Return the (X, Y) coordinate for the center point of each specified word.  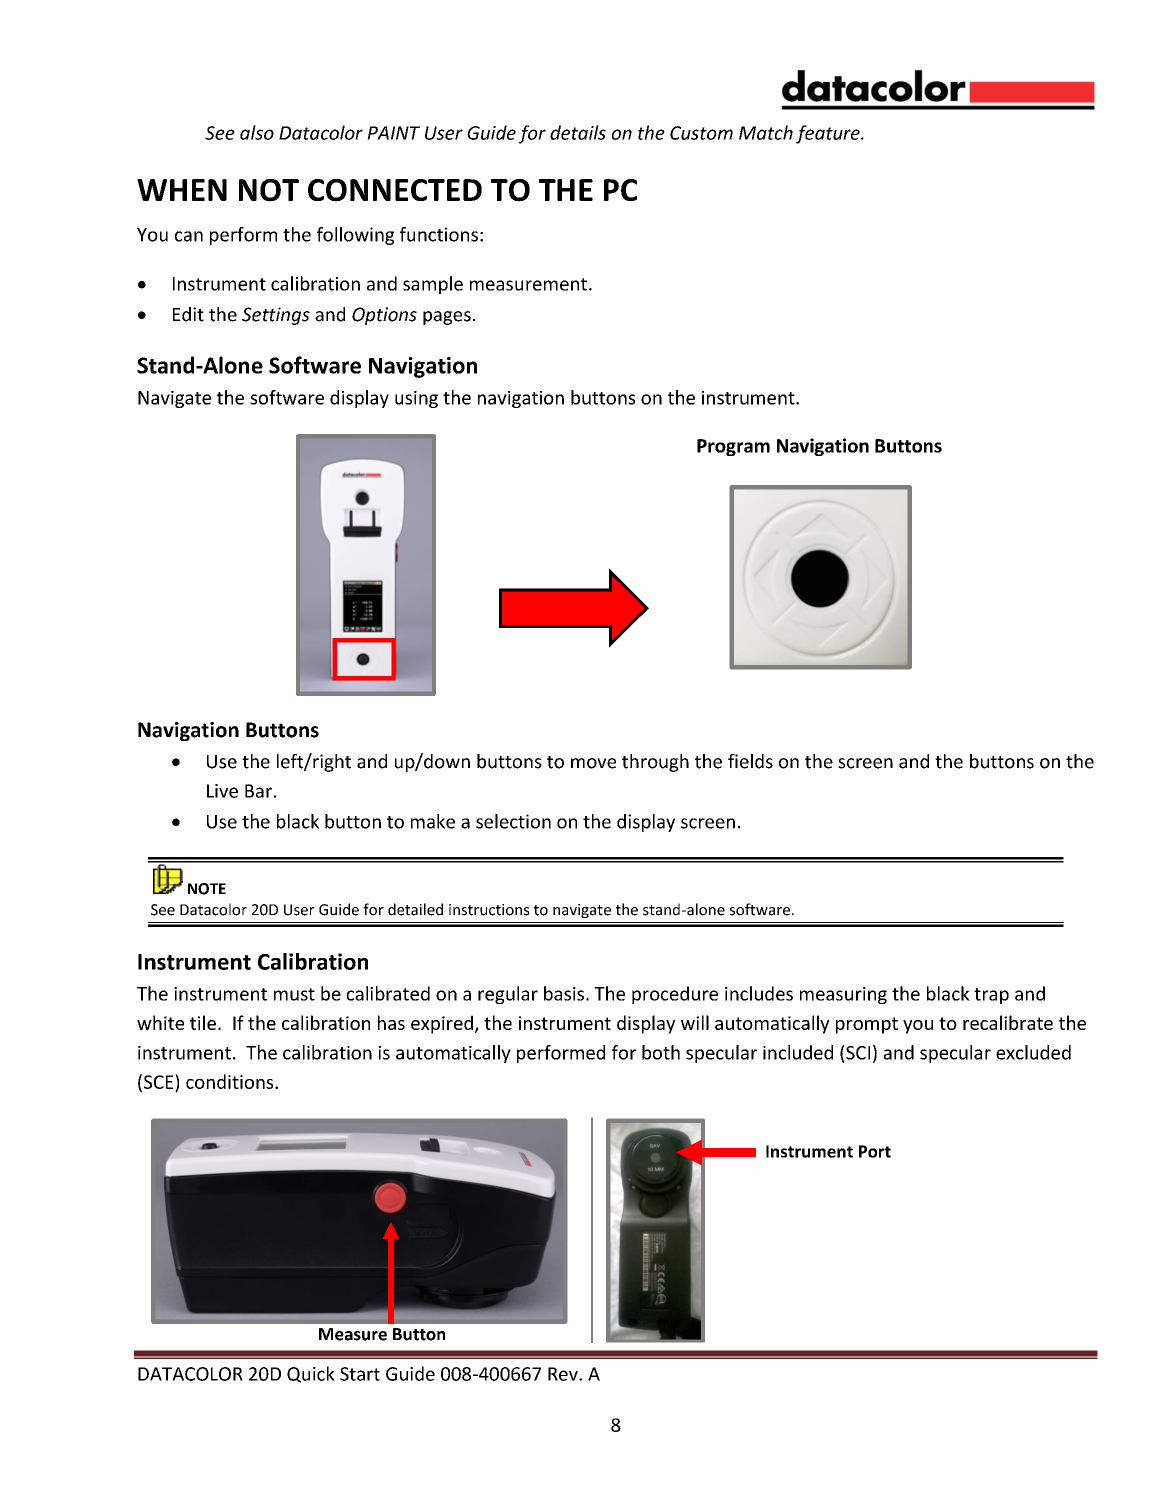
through (655, 763)
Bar (258, 791)
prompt (867, 1025)
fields (750, 761)
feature (829, 134)
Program (733, 447)
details (578, 132)
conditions (231, 1081)
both (661, 1052)
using (416, 399)
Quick (311, 1374)
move (593, 763)
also (257, 132)
